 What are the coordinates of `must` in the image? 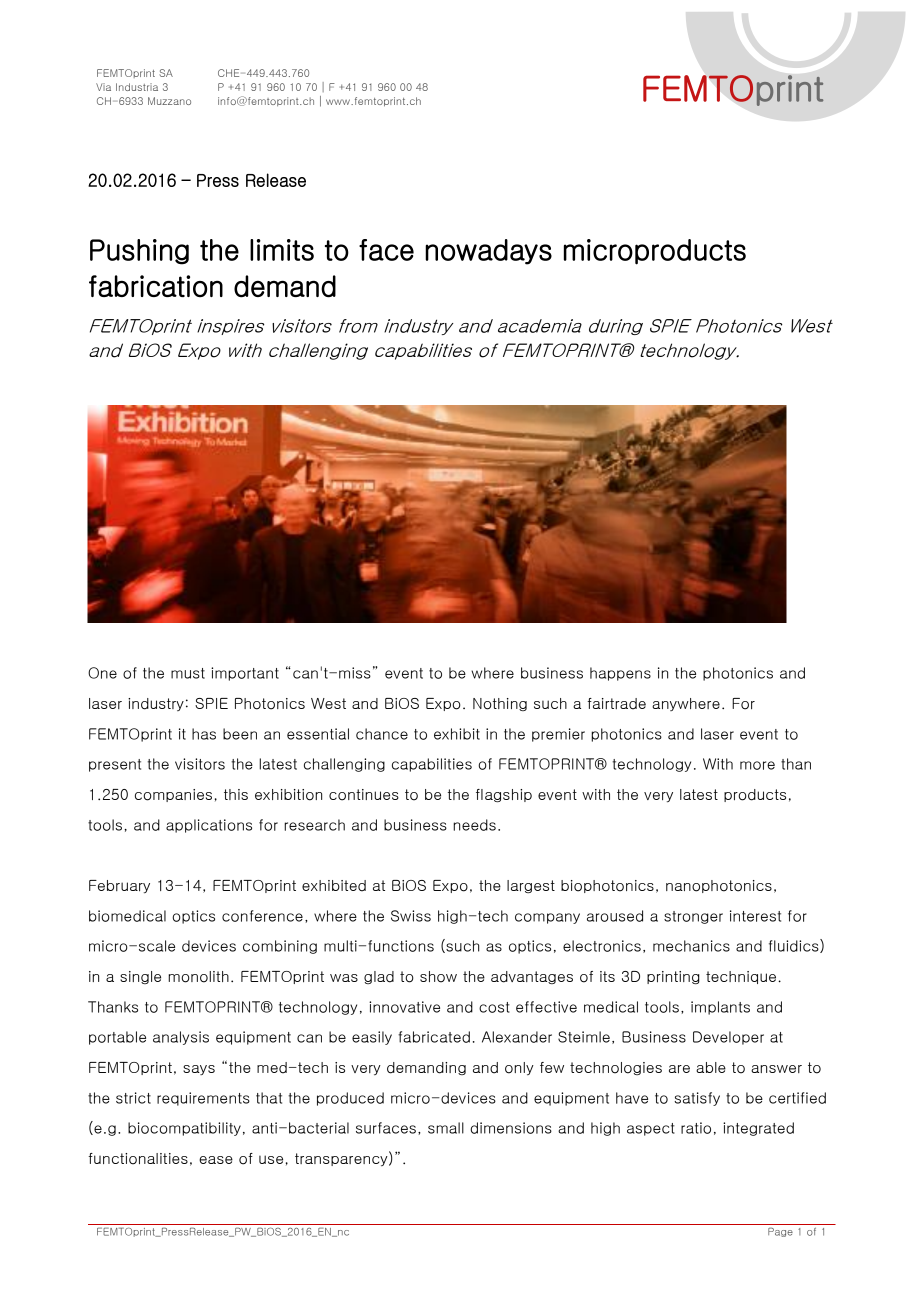 It's located at (188, 673).
